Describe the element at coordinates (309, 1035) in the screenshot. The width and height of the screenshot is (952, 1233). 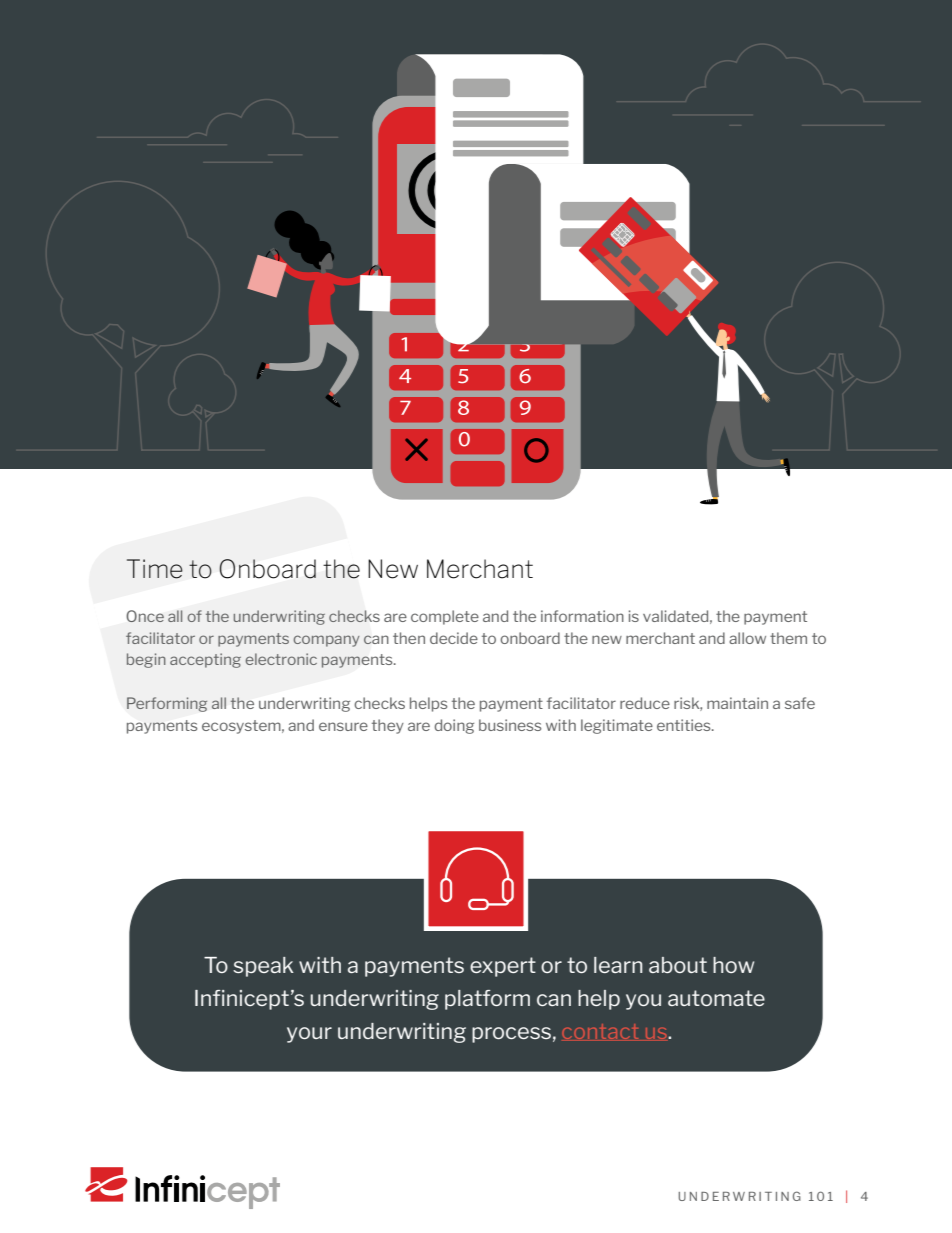
I see `your` at that location.
